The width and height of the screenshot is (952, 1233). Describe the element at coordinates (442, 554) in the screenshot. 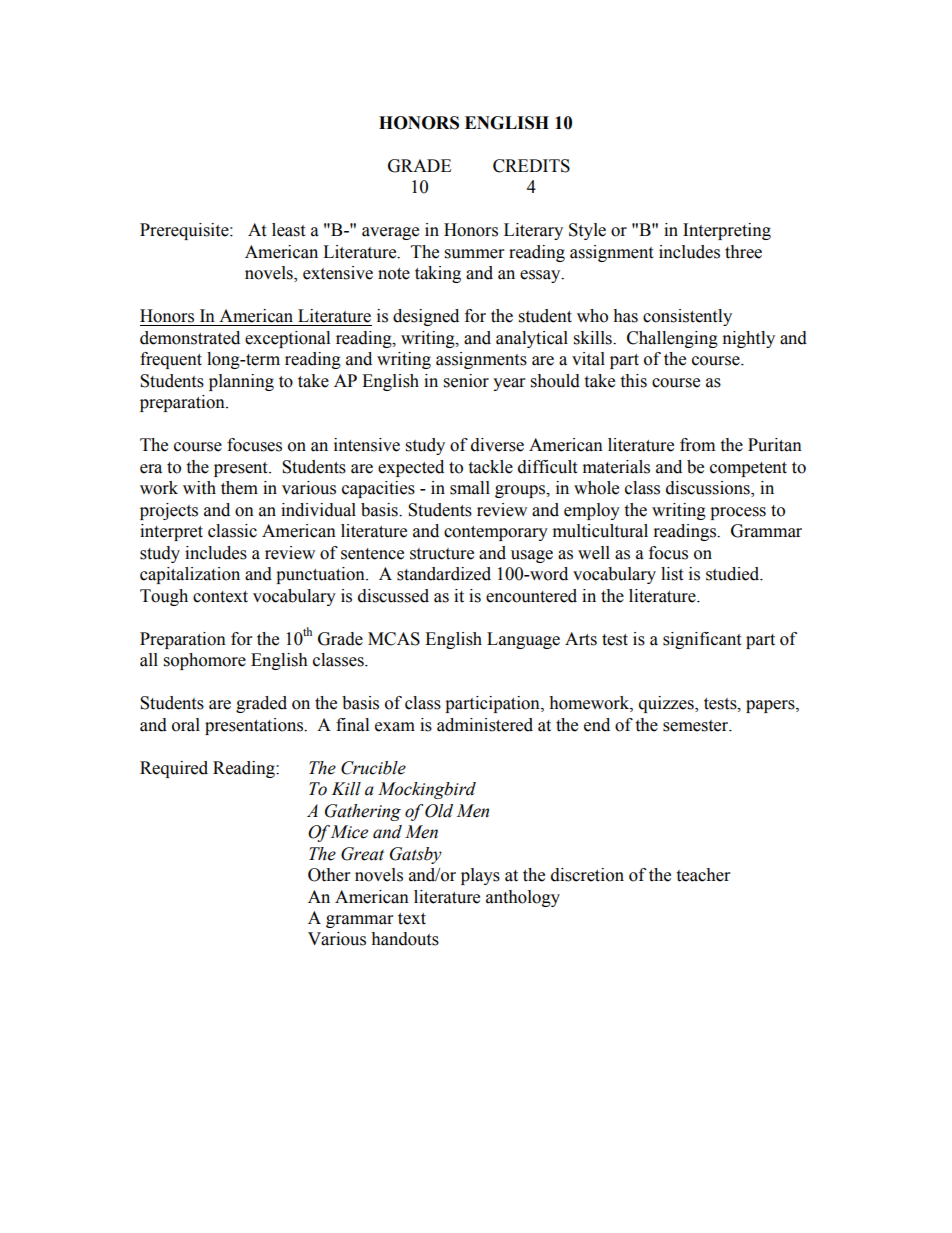

I see `structure` at that location.
